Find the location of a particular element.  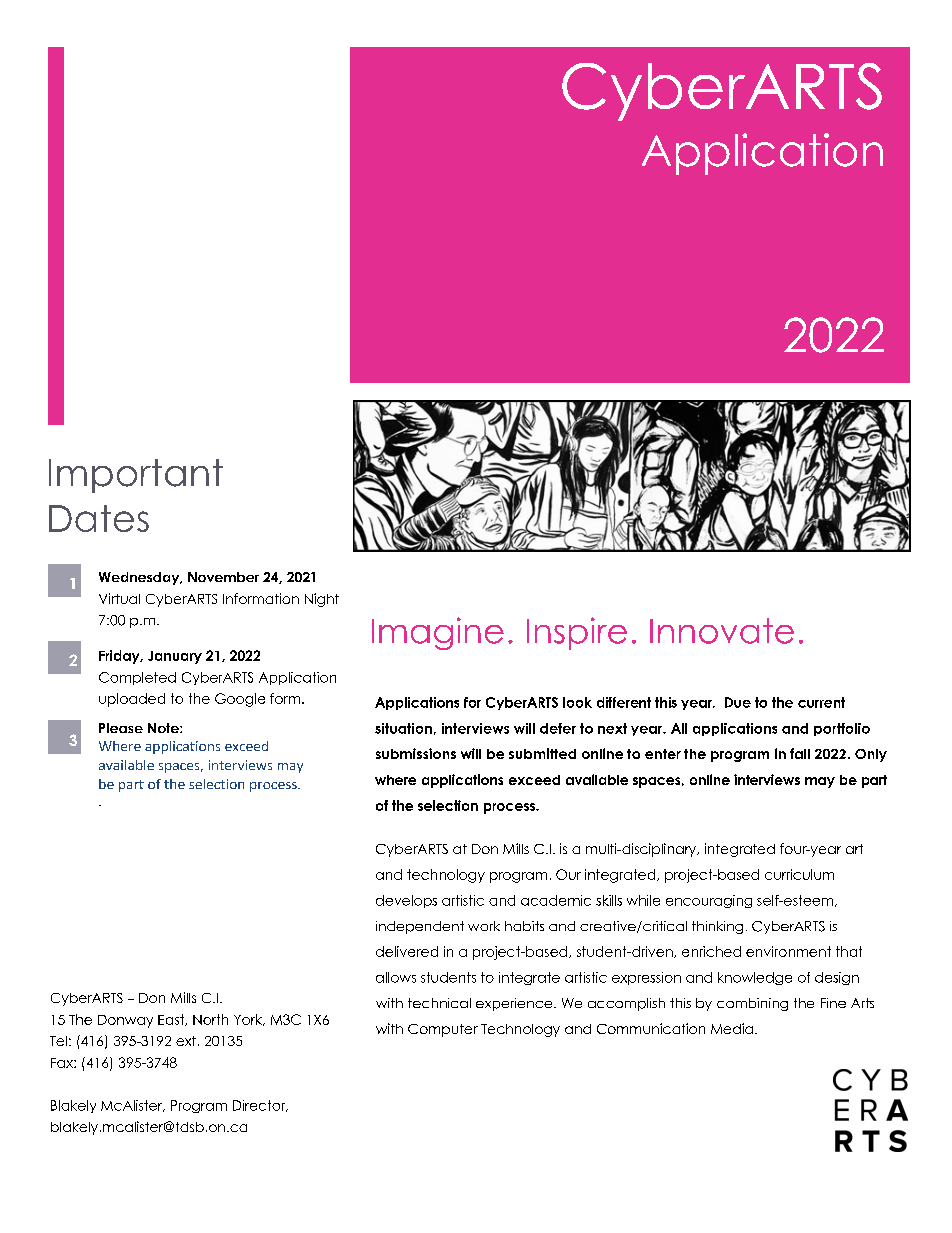

Innovate is located at coordinates (722, 631).
